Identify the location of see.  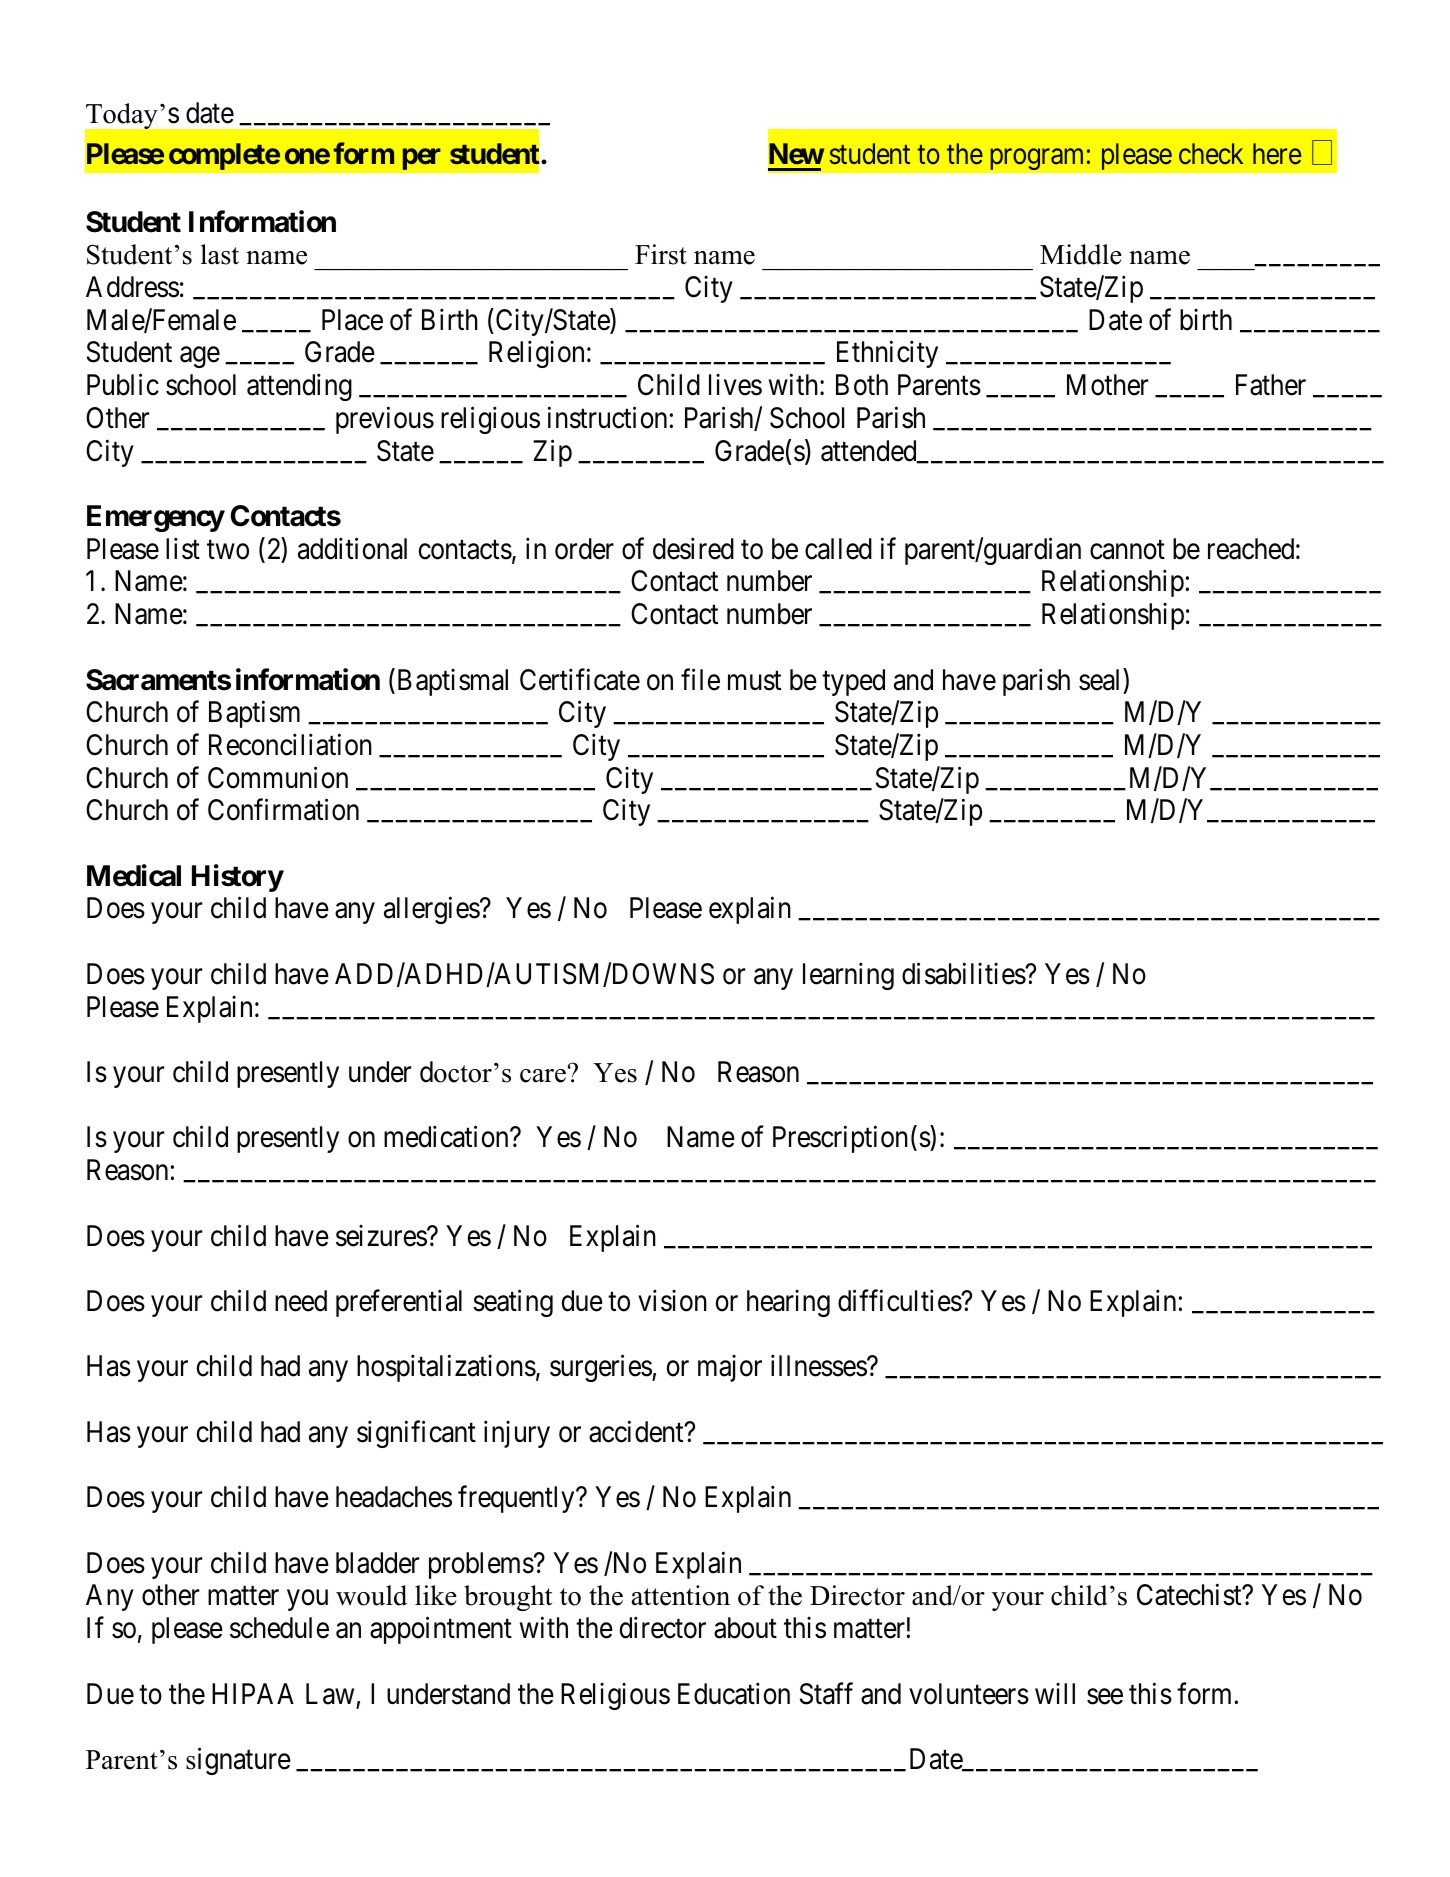
(1105, 1696).
